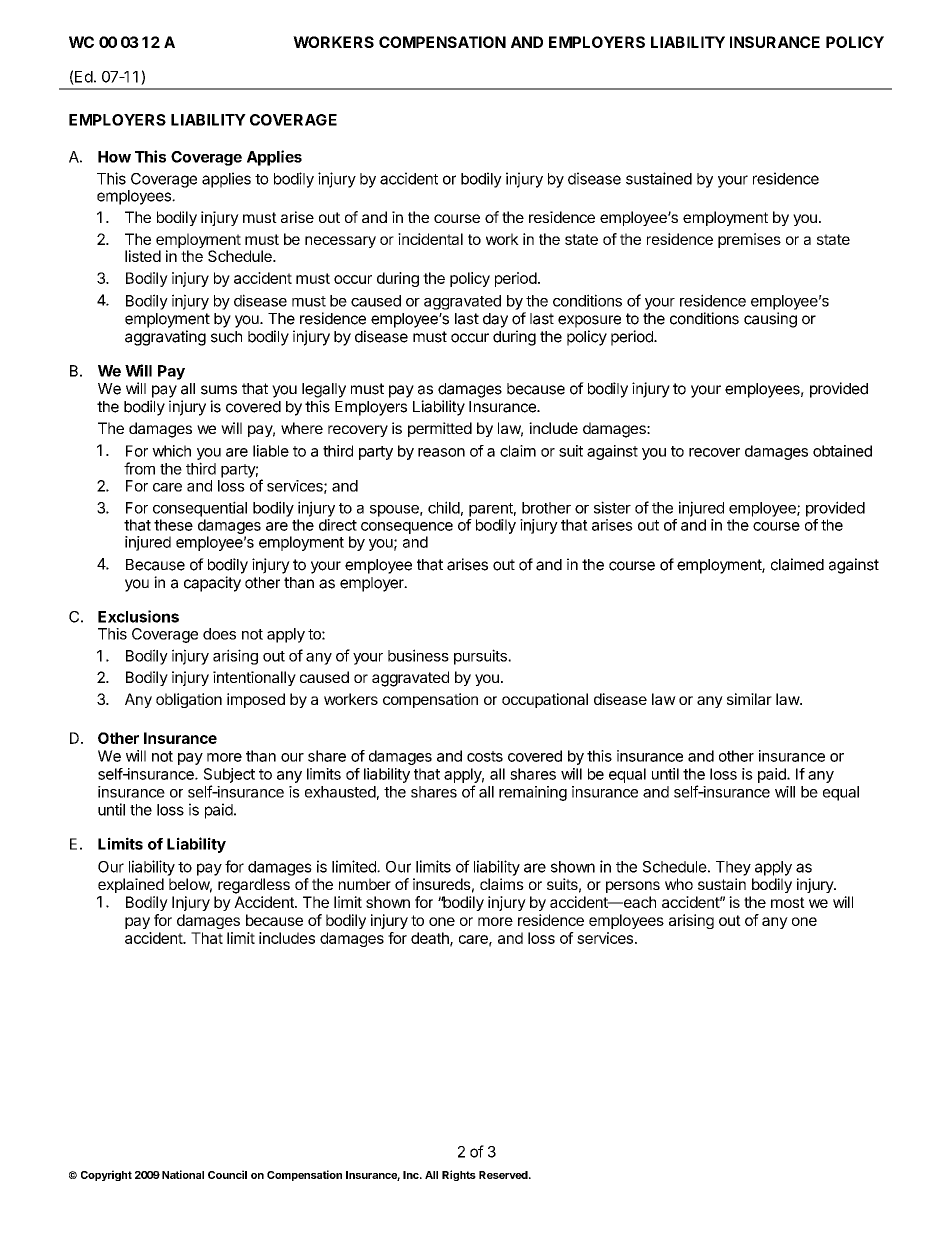  I want to click on listed, so click(143, 256).
